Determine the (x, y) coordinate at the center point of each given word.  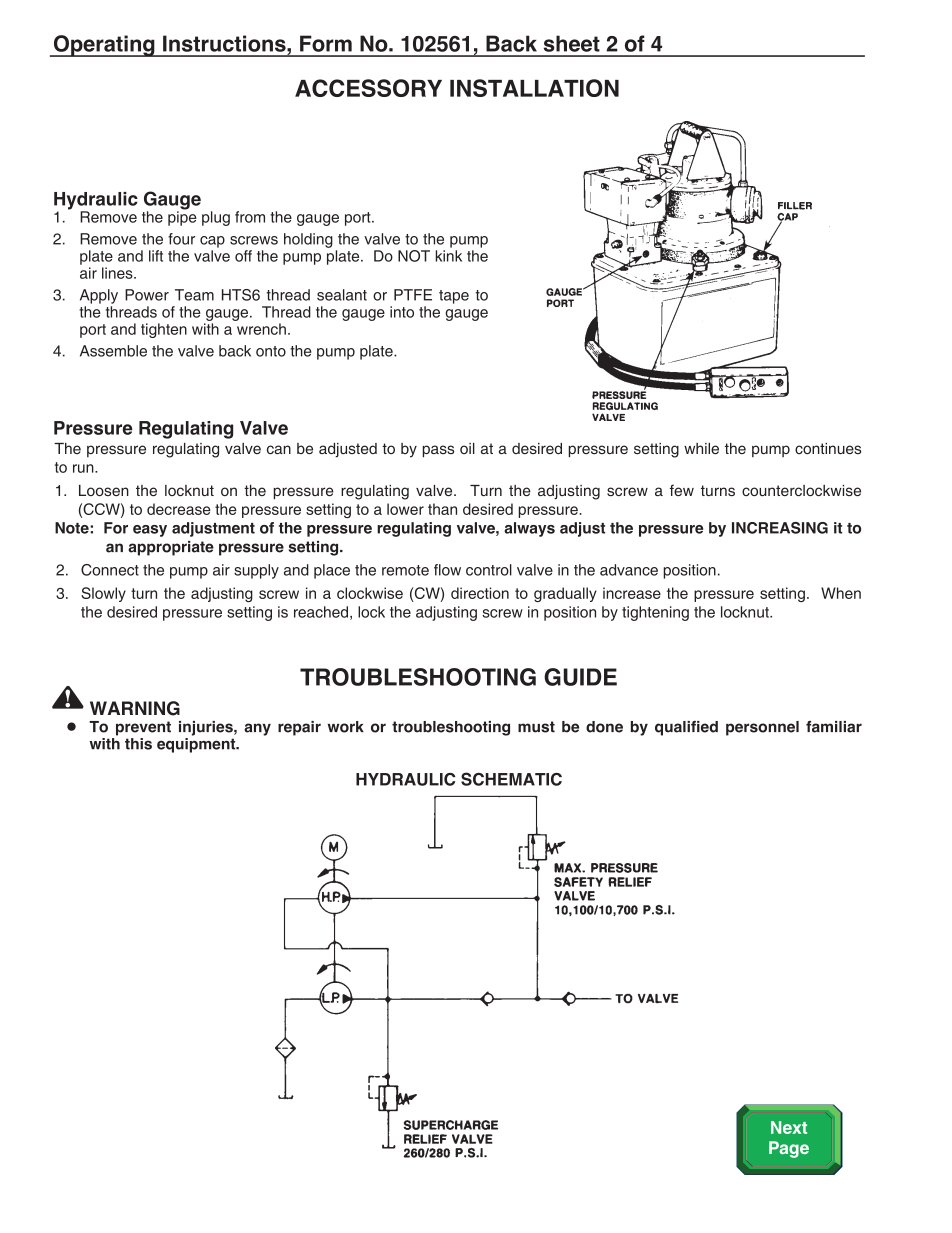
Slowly (103, 594)
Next (789, 1127)
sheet (572, 43)
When (841, 593)
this (138, 744)
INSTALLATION (534, 88)
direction (480, 593)
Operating (104, 46)
